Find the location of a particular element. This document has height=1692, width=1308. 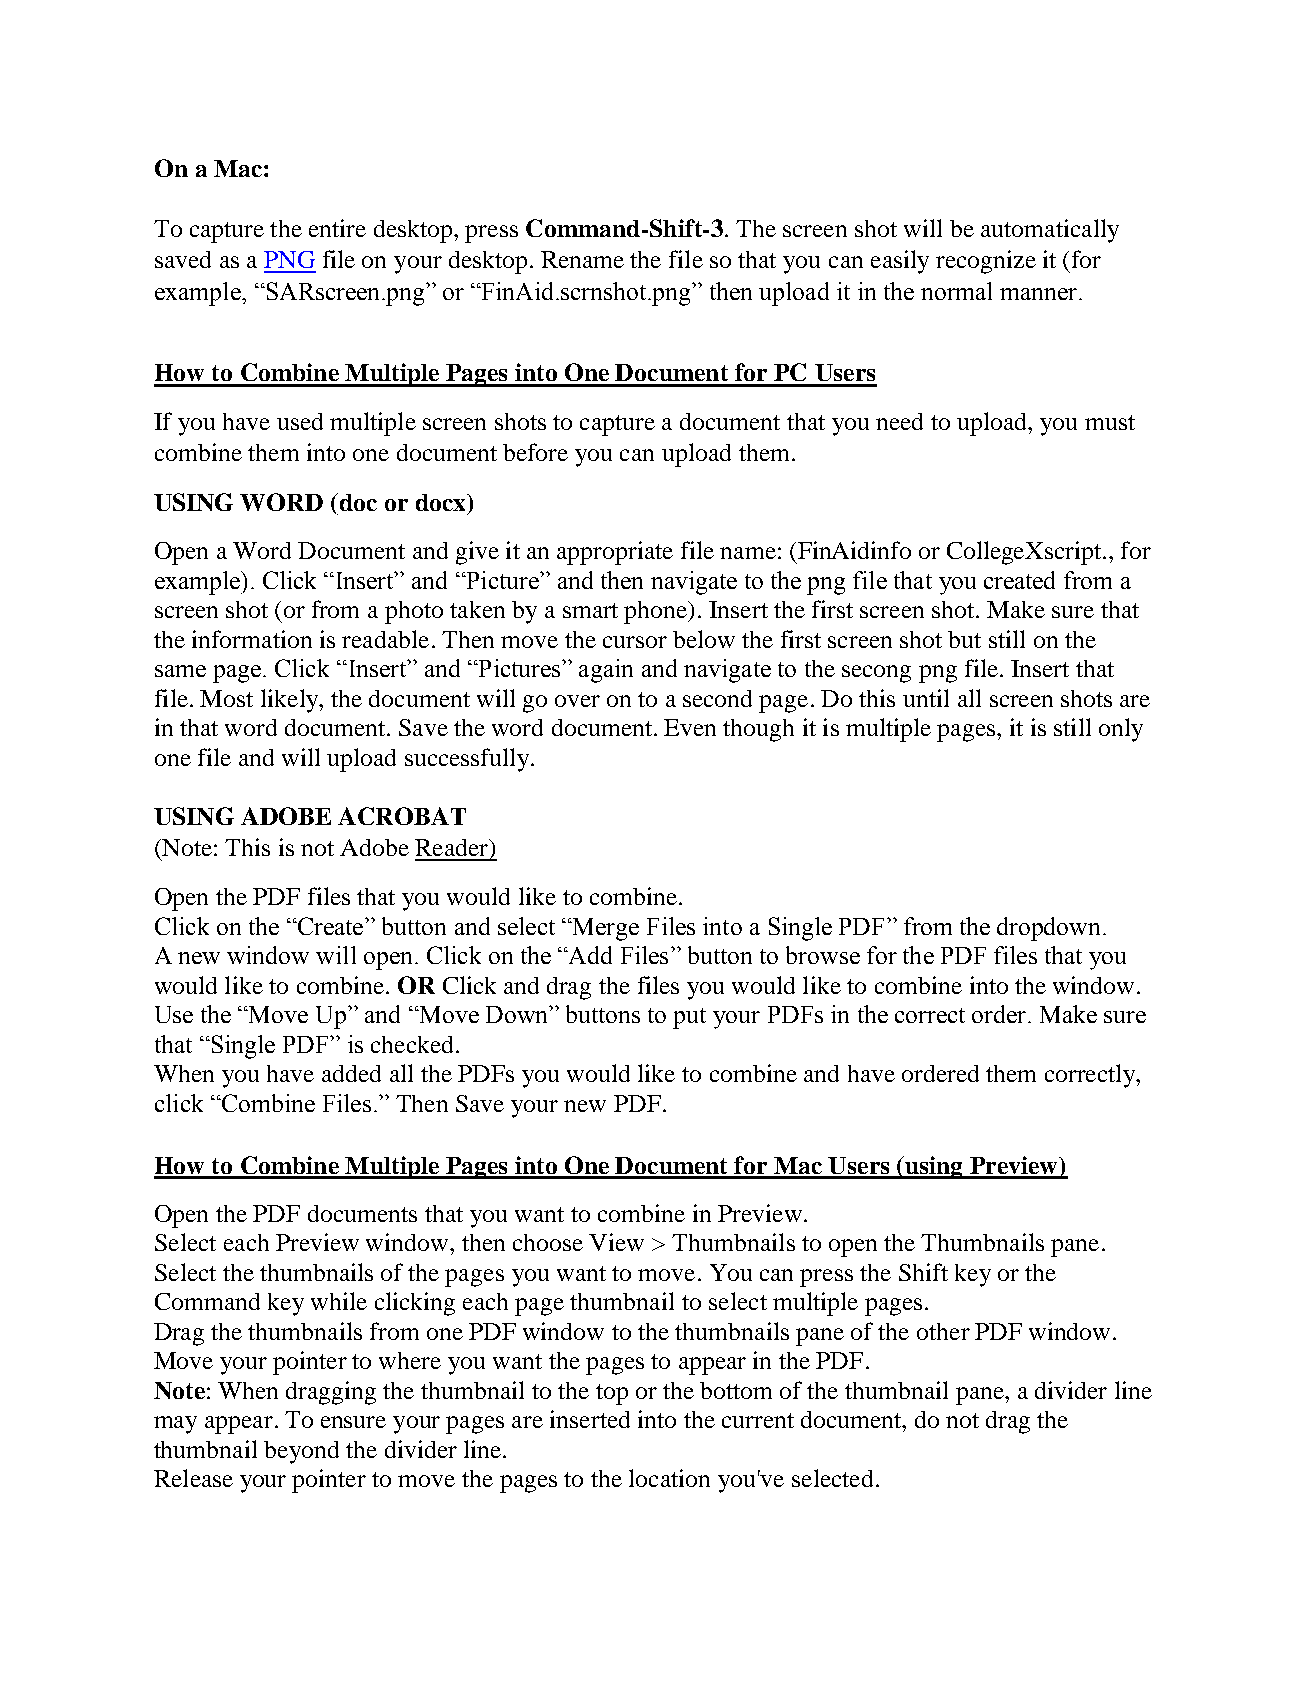

browse is located at coordinates (823, 955).
